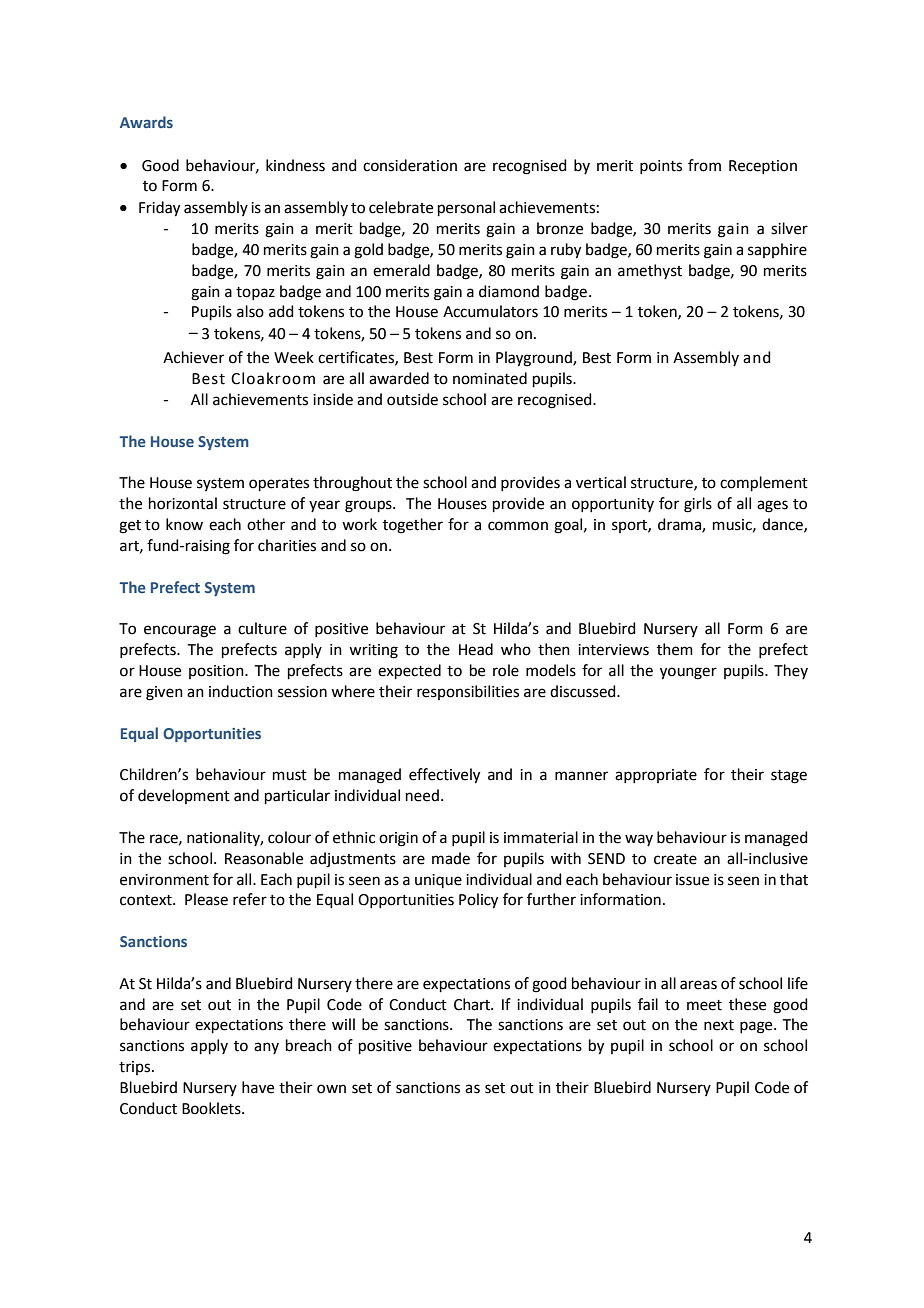 The image size is (924, 1308). What do you see at coordinates (704, 165) in the screenshot?
I see `from` at bounding box center [704, 165].
